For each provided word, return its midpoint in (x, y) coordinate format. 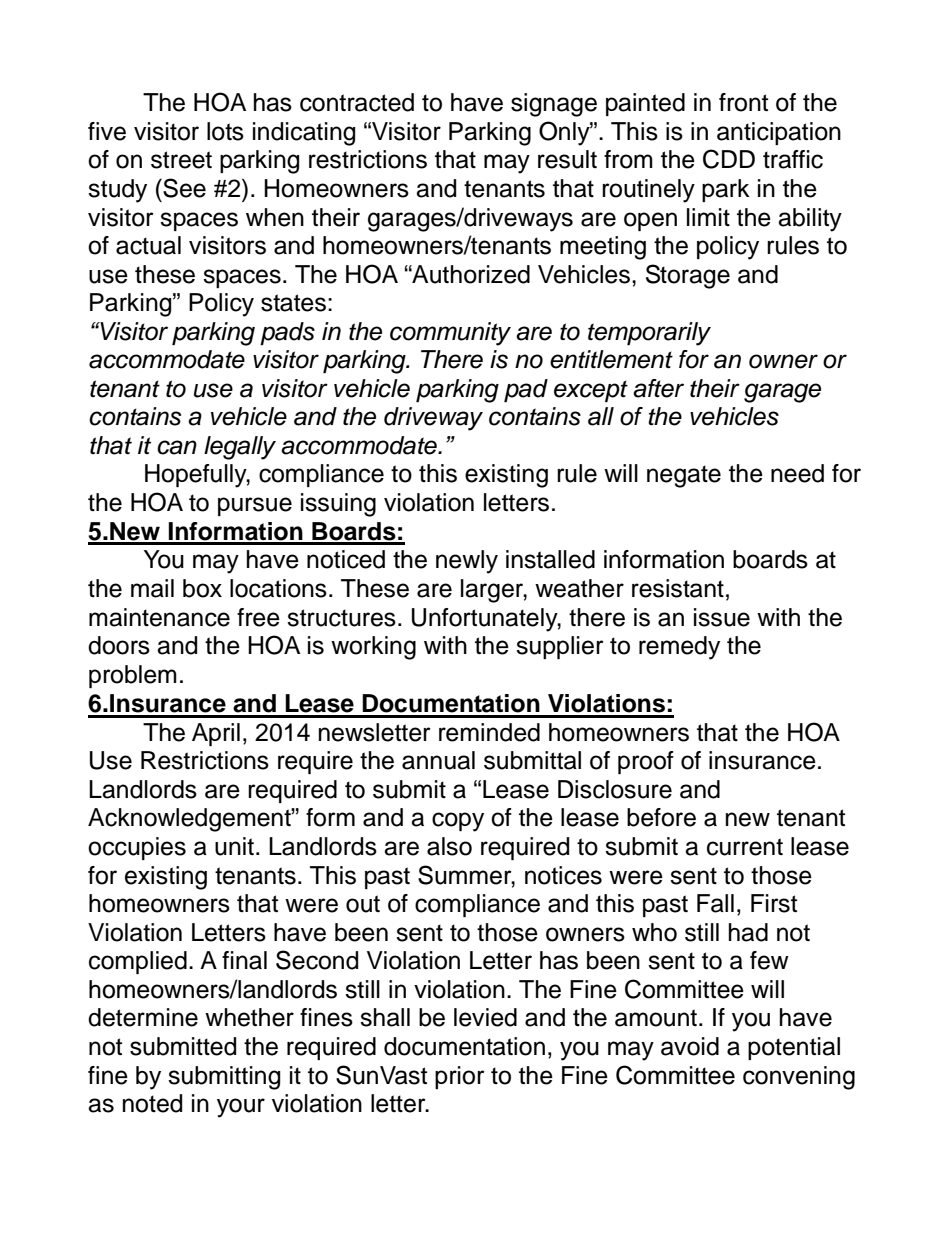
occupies (137, 848)
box (202, 588)
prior (460, 1077)
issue (722, 617)
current (745, 847)
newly (467, 562)
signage (554, 105)
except (591, 391)
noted (152, 1103)
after (658, 388)
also (449, 846)
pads (287, 333)
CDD (729, 159)
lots (225, 131)
